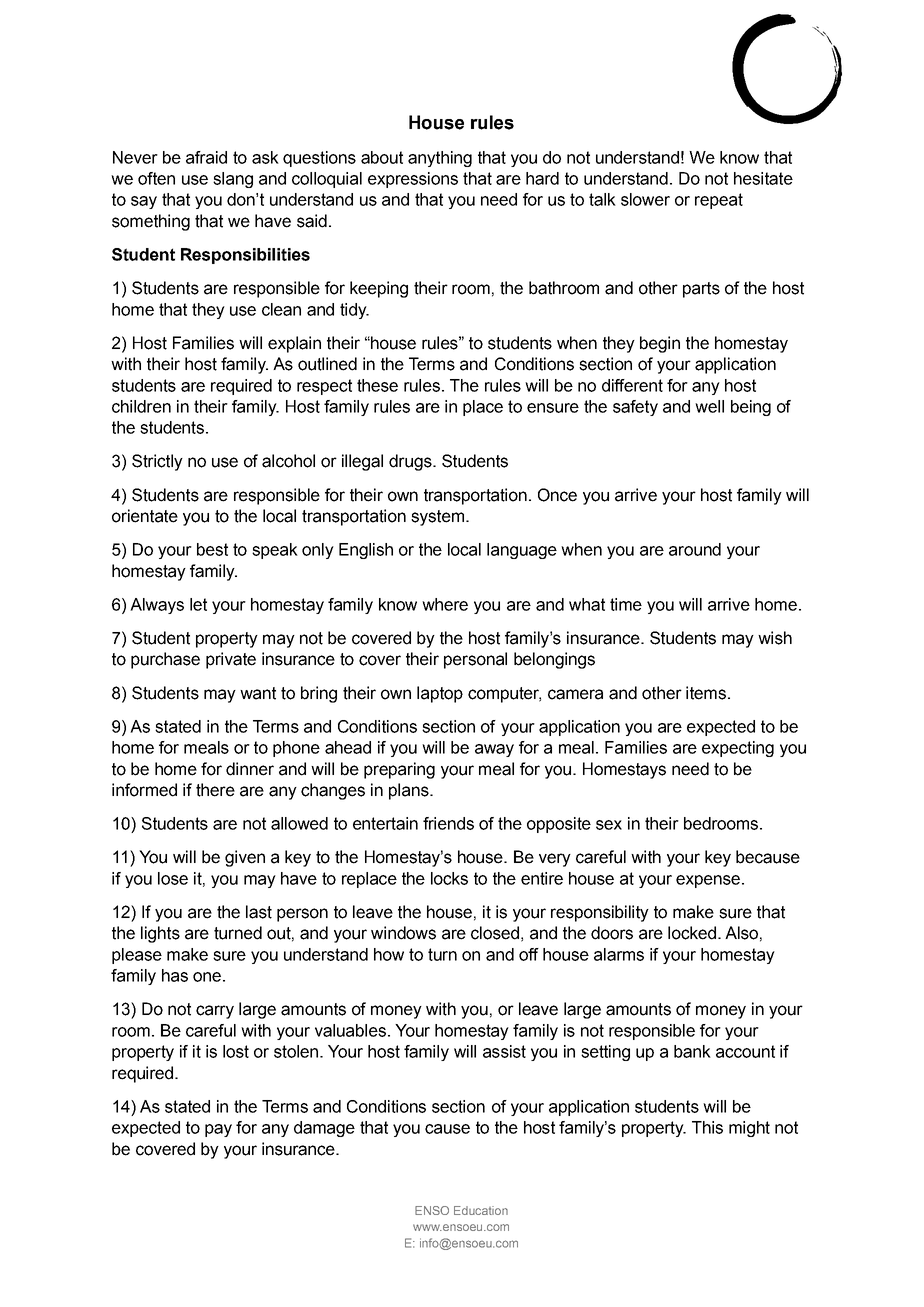  Describe the element at coordinates (440, 159) in the page. I see `anything` at that location.
